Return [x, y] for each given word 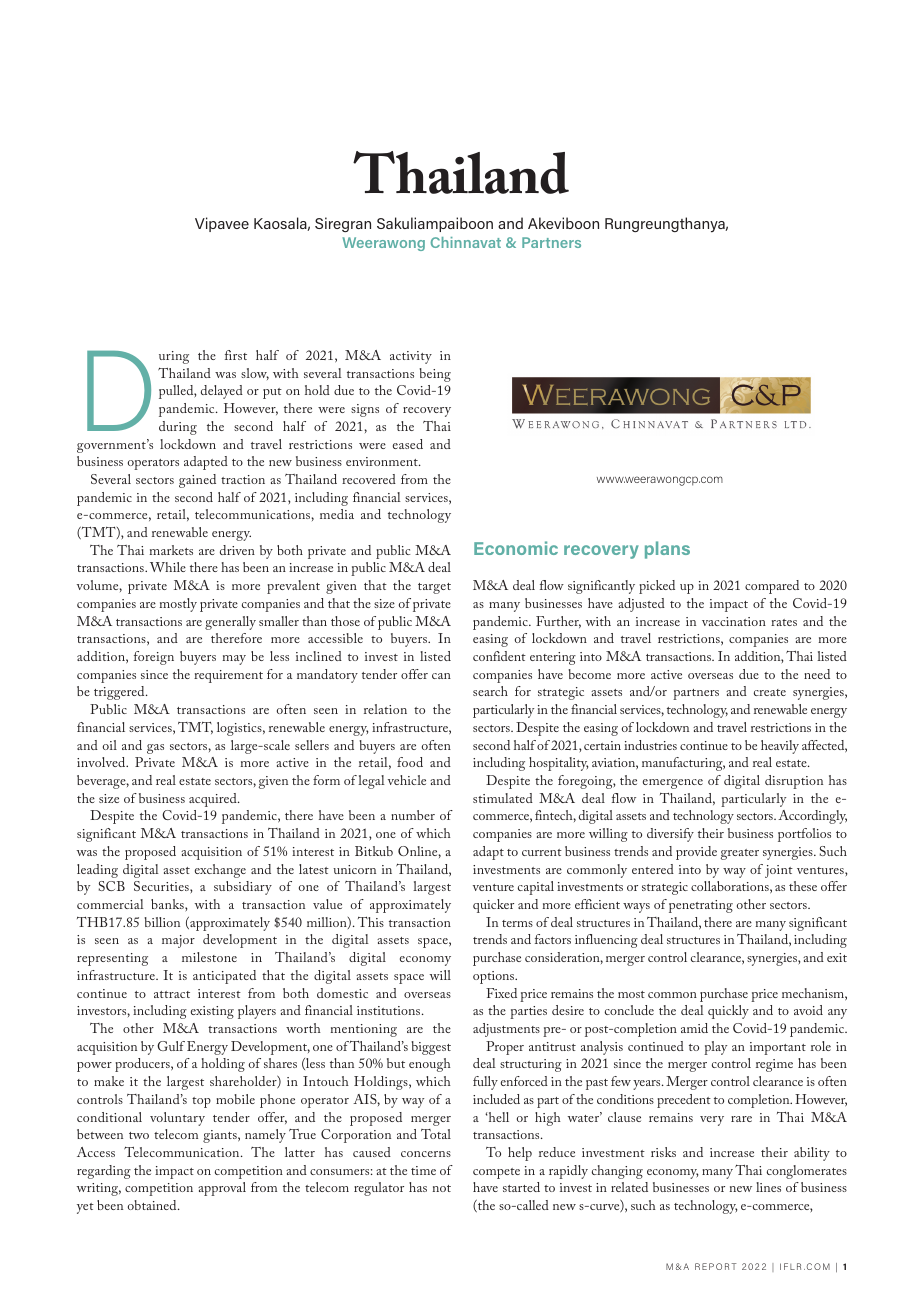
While [168, 567]
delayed [222, 392]
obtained [153, 1205]
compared [772, 587]
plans [667, 550]
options [495, 977]
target [434, 588]
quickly [728, 1012]
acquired [214, 800]
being [435, 375]
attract [172, 994]
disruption [794, 782]
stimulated [503, 798]
